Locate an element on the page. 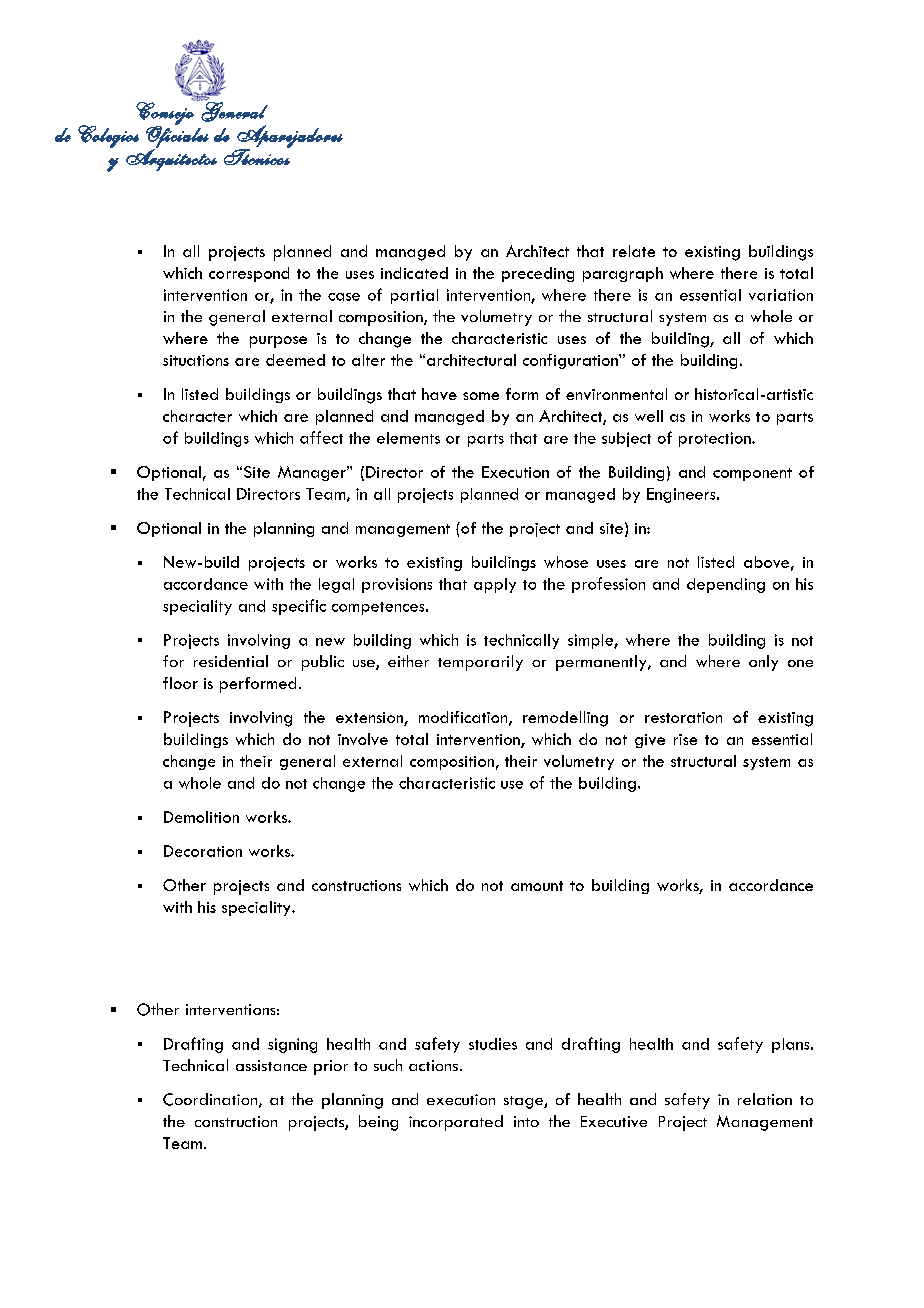 This document has width=924, height=1308. residential is located at coordinates (231, 661).
